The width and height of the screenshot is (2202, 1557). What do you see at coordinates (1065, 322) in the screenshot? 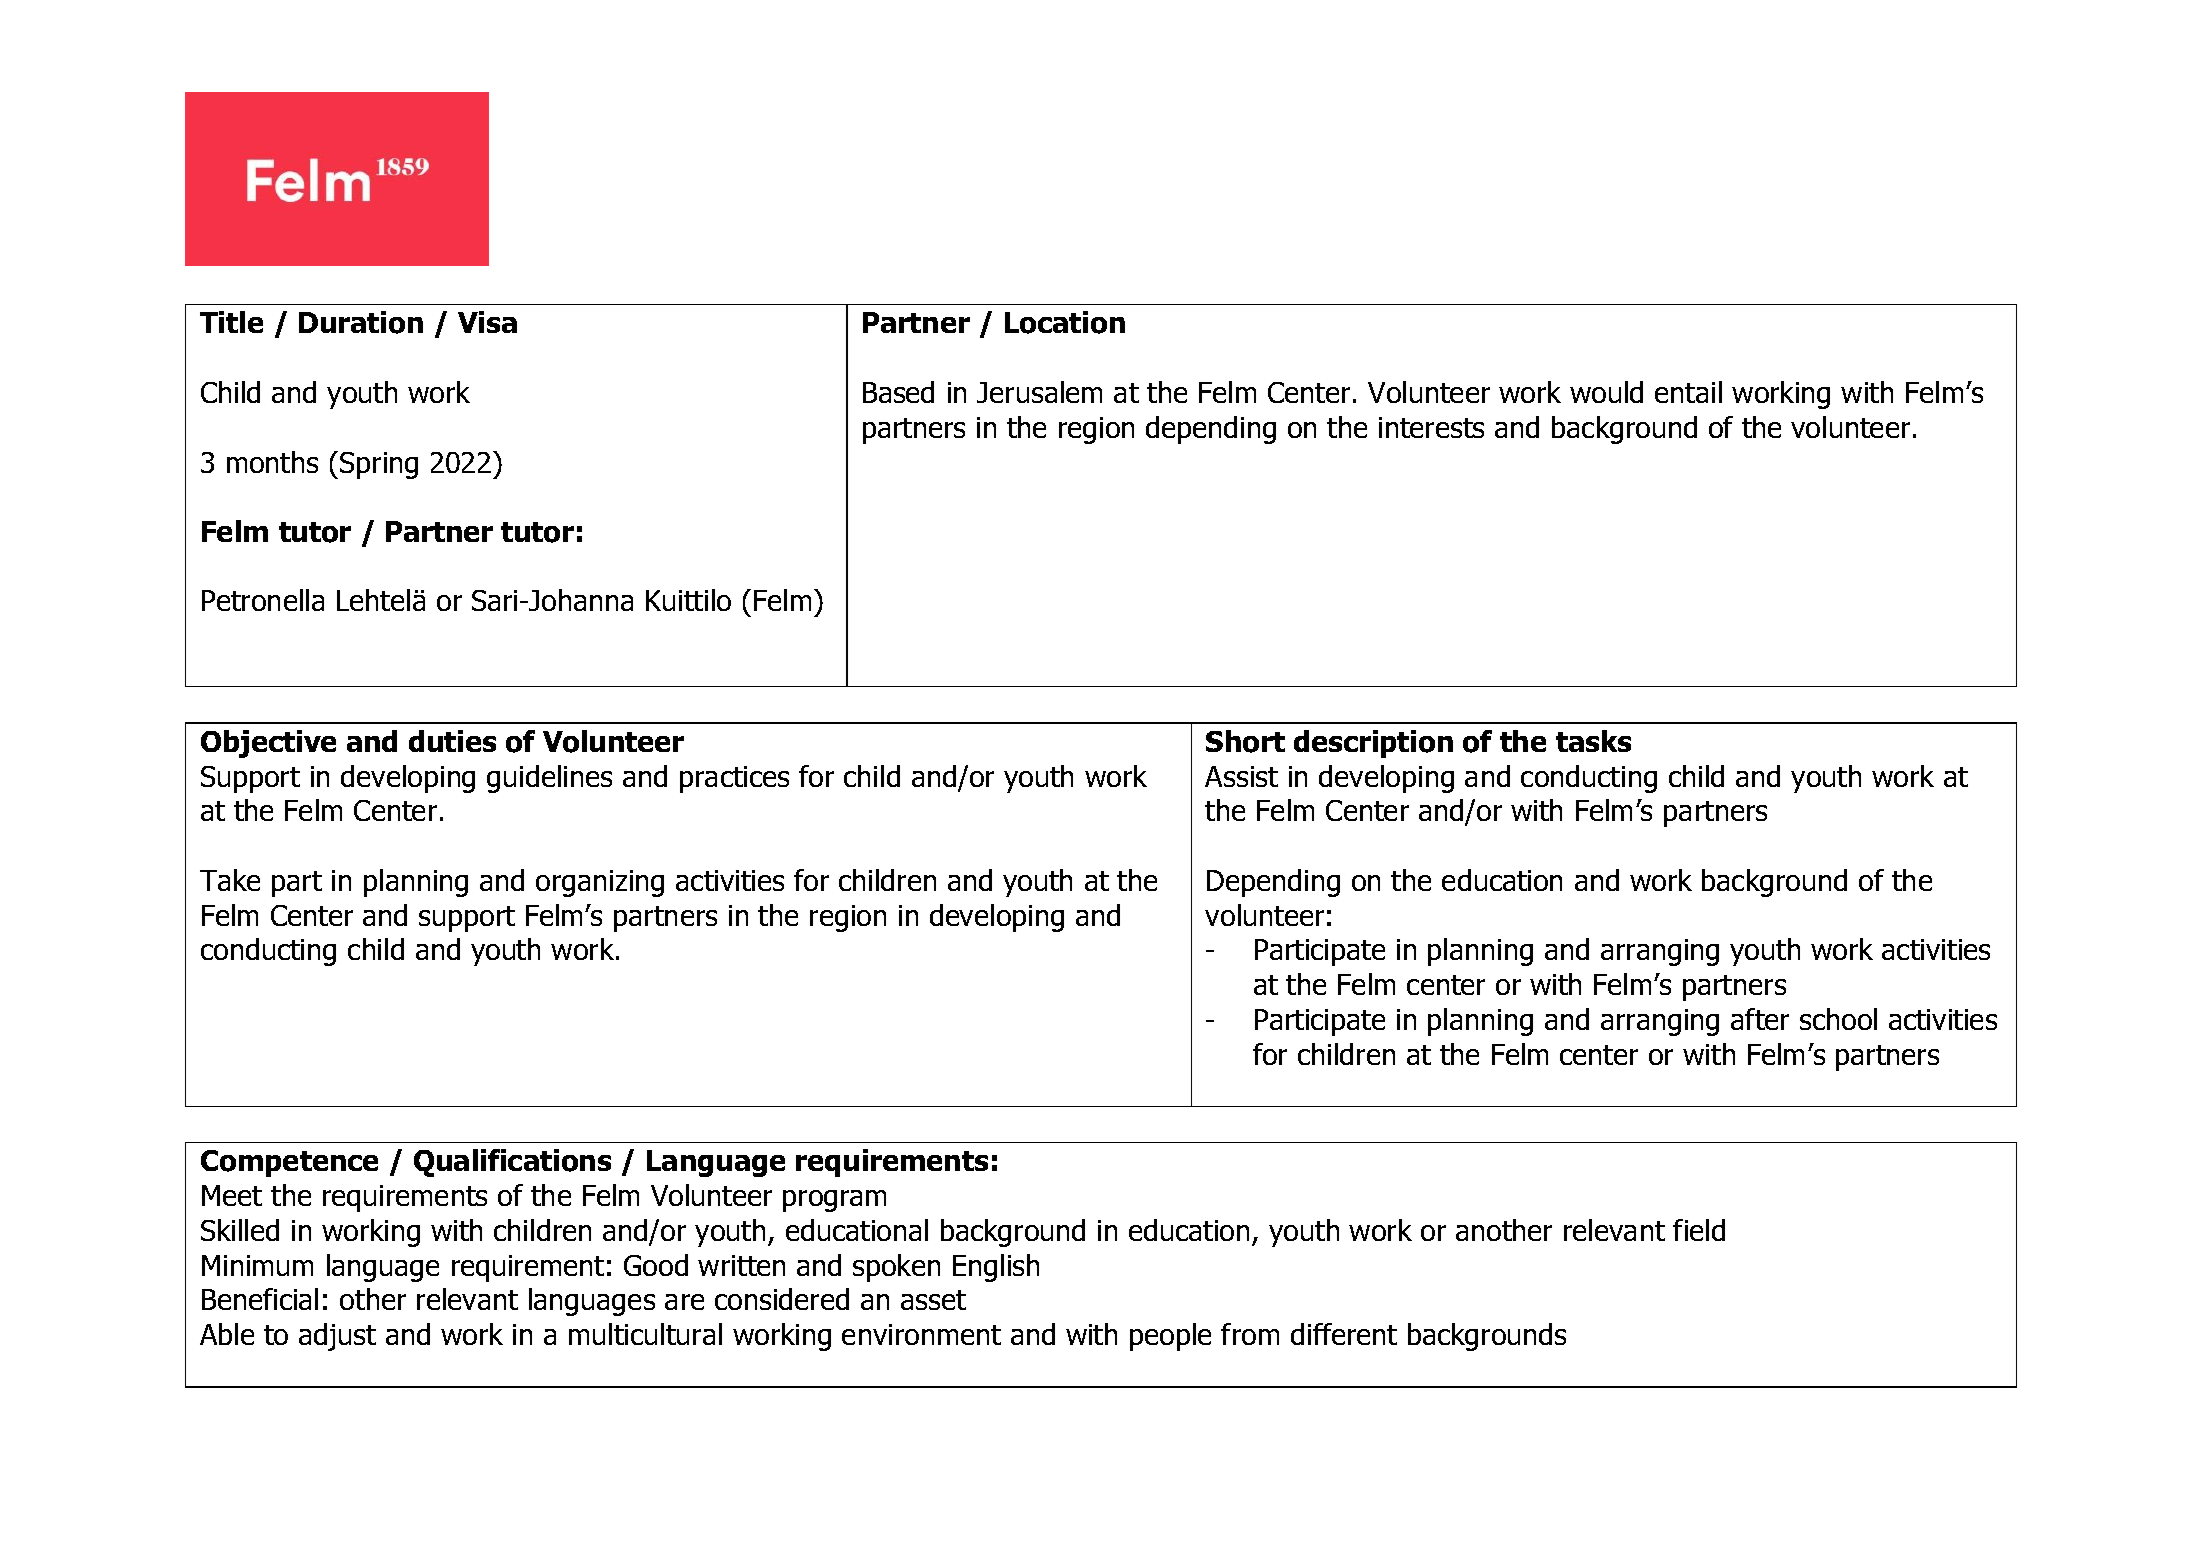
I see `Location` at bounding box center [1065, 322].
